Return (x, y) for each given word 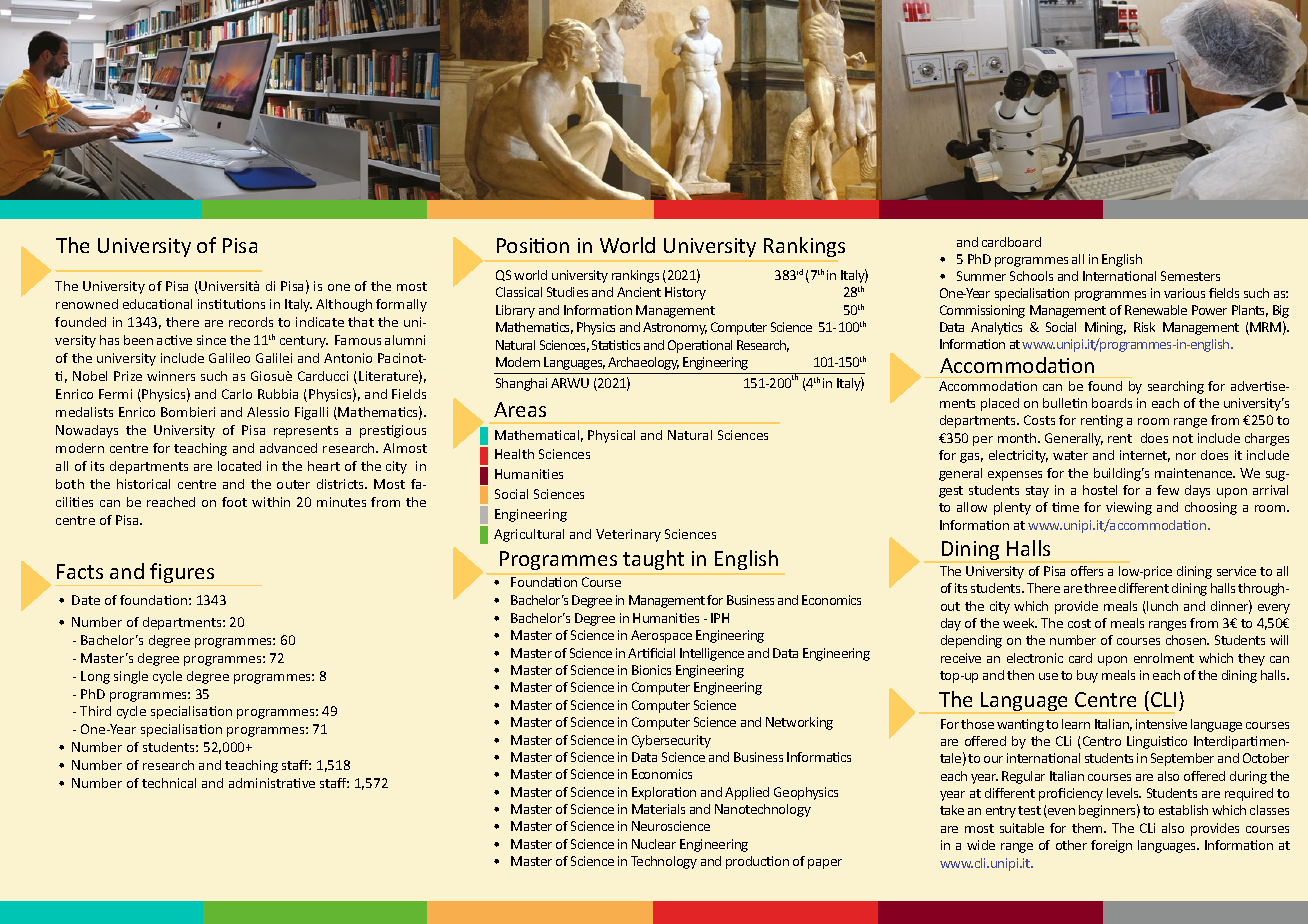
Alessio (268, 412)
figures (183, 574)
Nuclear (654, 844)
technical (169, 783)
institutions (231, 304)
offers (1087, 571)
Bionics (651, 670)
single (131, 677)
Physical (611, 436)
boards (1112, 403)
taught (653, 560)
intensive (1161, 724)
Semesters (1190, 276)
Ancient (639, 292)
